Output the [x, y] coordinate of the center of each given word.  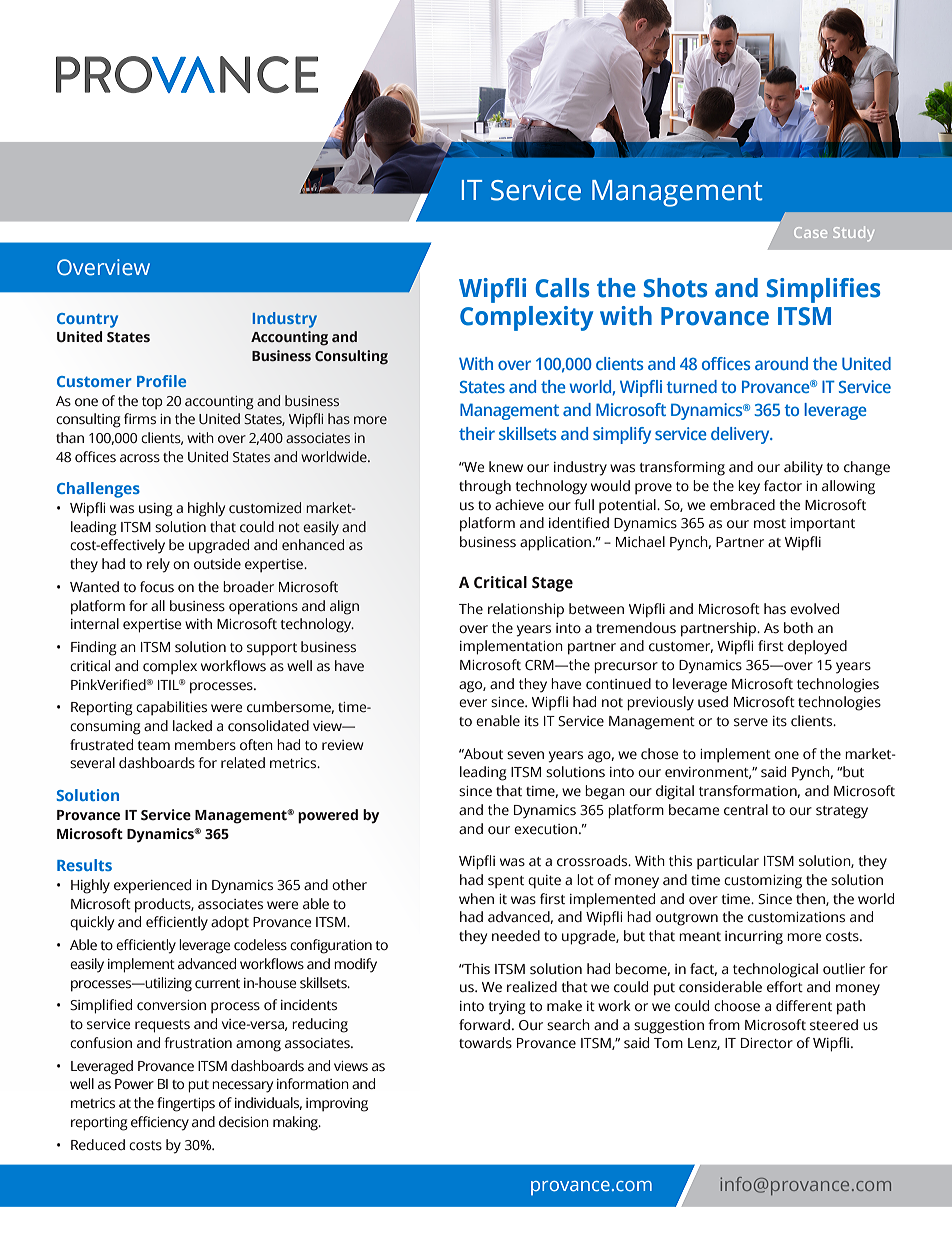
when [476, 899]
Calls [562, 288]
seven [525, 755]
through [485, 487]
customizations [796, 917]
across [140, 458]
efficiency [160, 1123]
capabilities [171, 708]
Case [810, 232]
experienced [152, 886]
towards [485, 1043]
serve [751, 722]
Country [87, 320]
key [749, 487]
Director [767, 1043]
